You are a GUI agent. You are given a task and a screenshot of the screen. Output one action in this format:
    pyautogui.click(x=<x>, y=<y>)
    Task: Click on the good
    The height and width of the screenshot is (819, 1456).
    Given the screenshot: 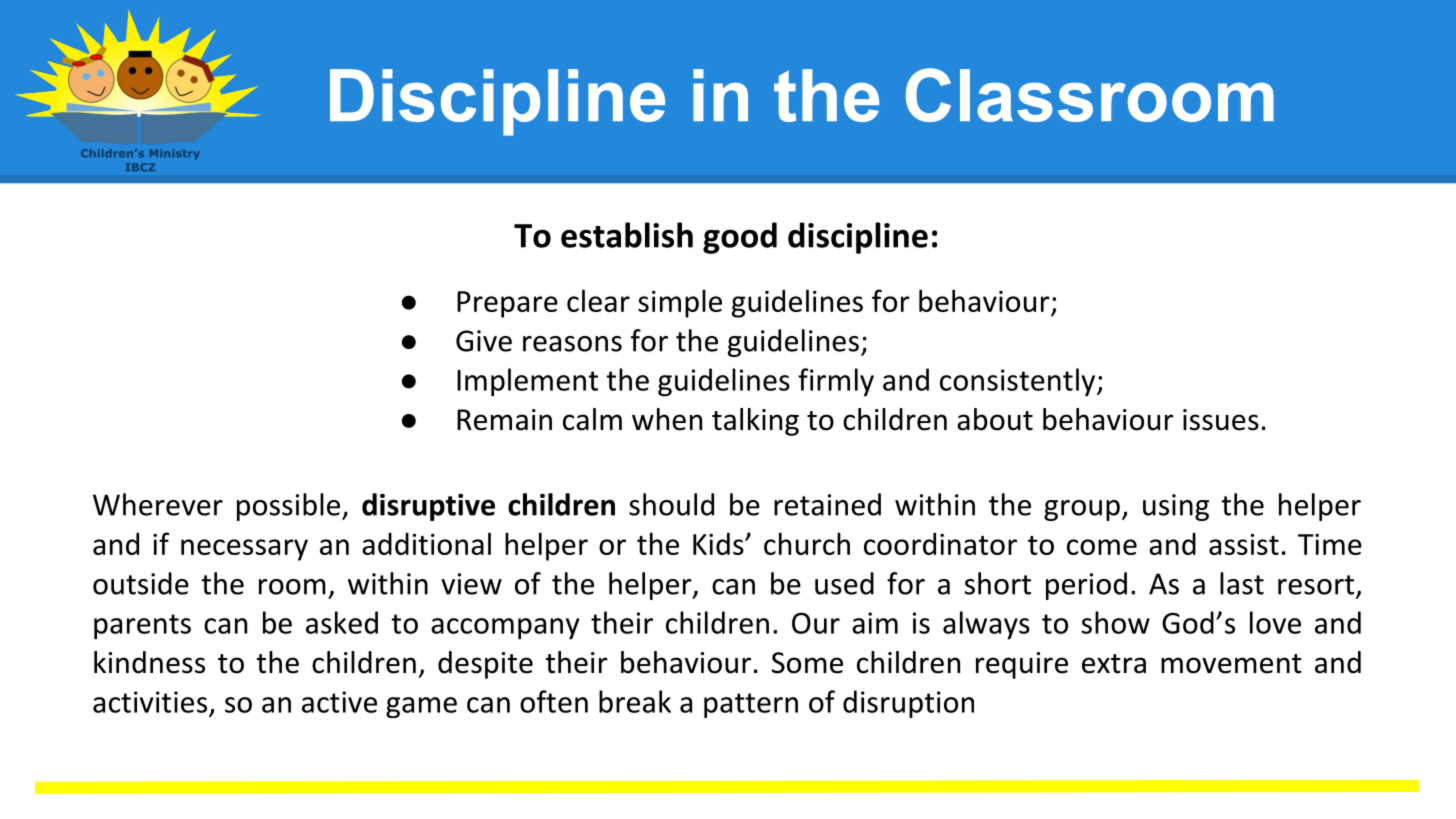 What is the action you would take?
    pyautogui.click(x=740, y=238)
